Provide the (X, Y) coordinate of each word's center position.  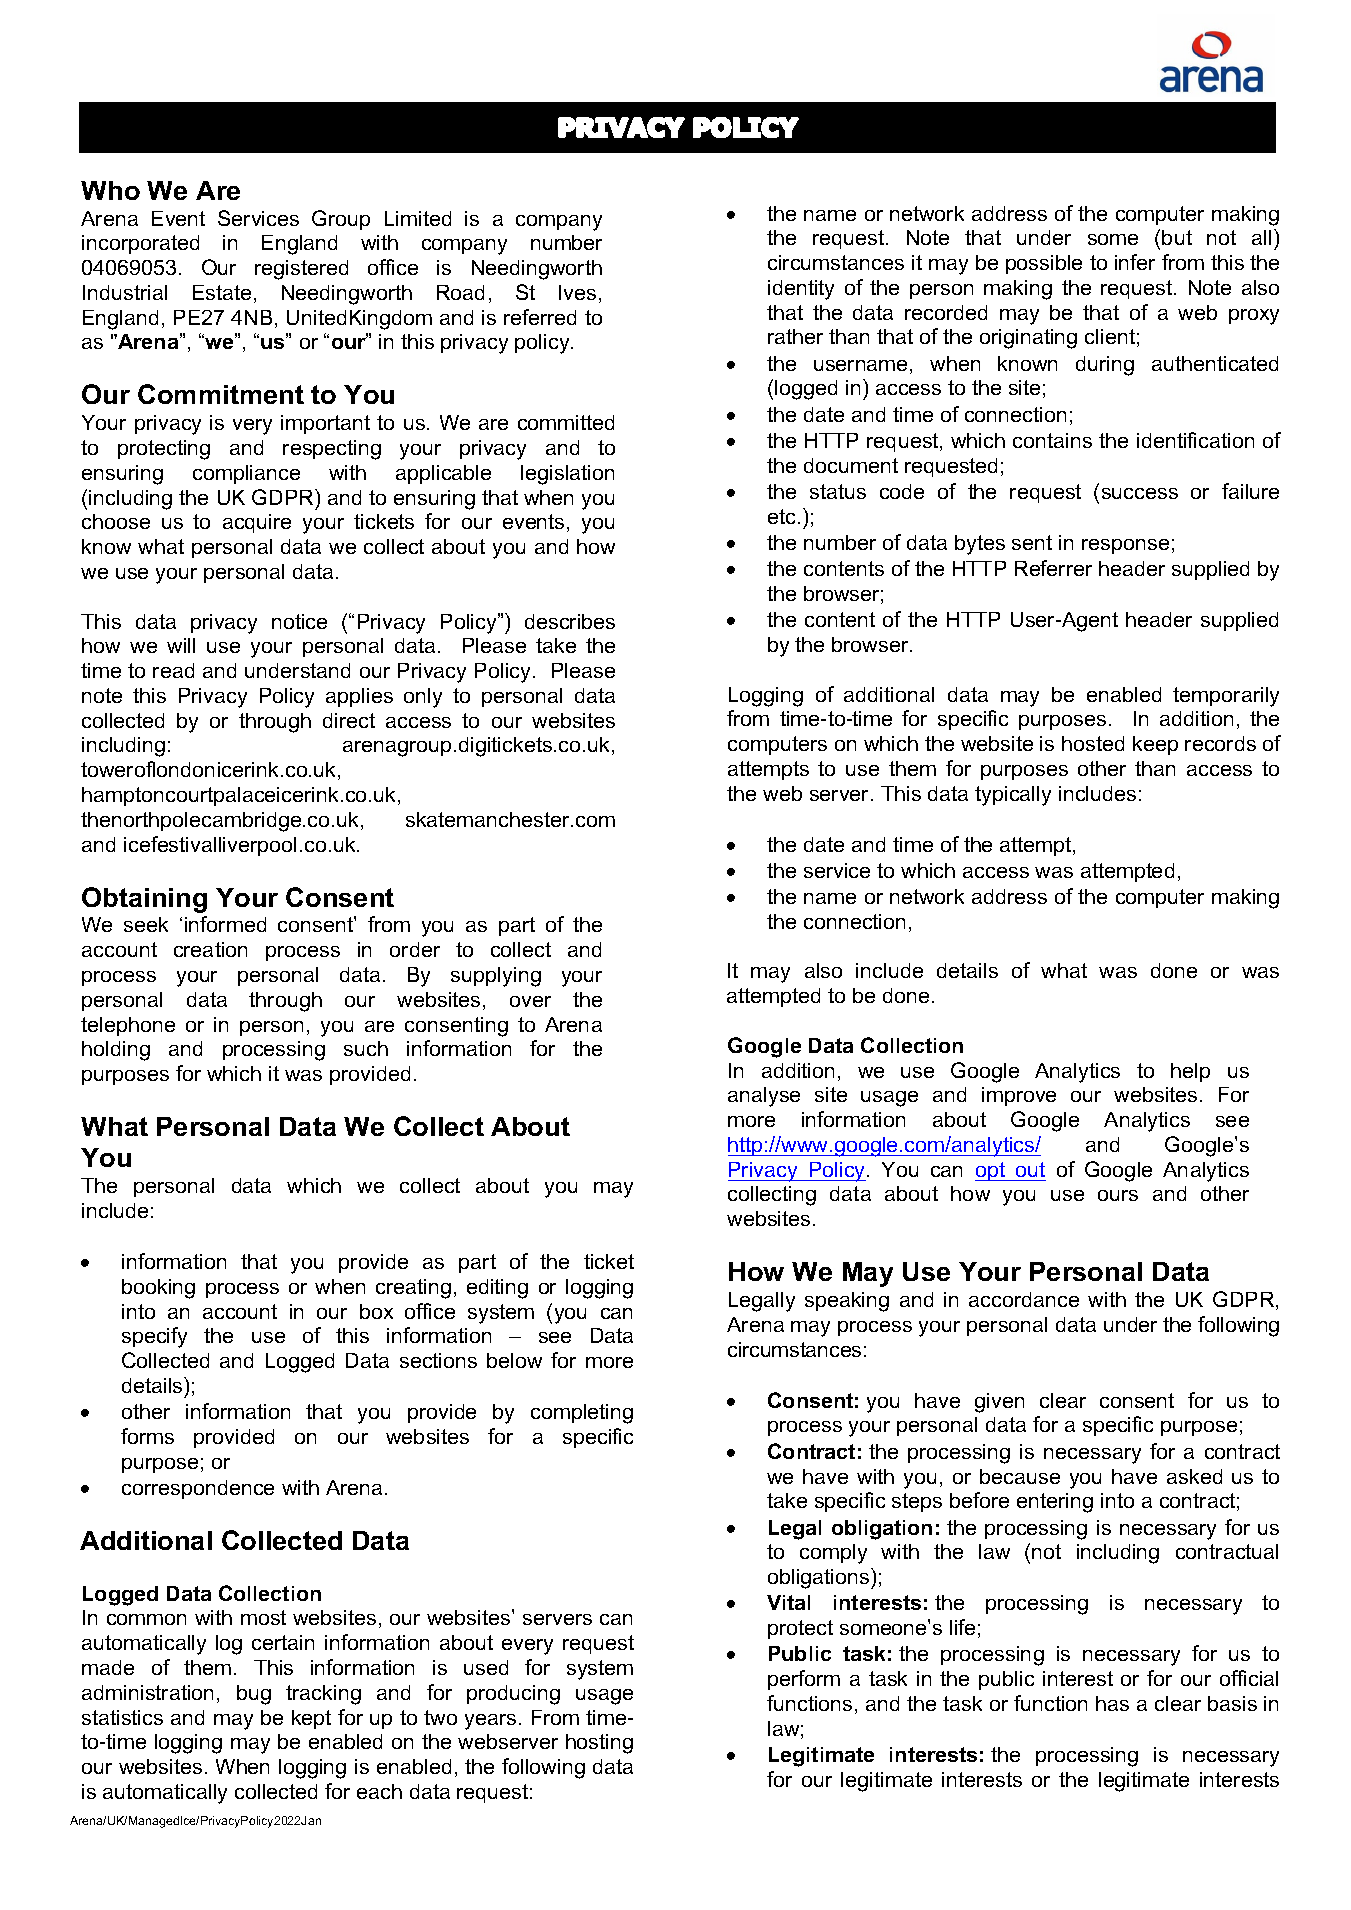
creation (210, 949)
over (530, 1001)
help (1190, 1072)
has (1112, 1703)
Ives (577, 292)
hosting (599, 1744)
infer (1135, 262)
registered (301, 270)
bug (254, 1695)
